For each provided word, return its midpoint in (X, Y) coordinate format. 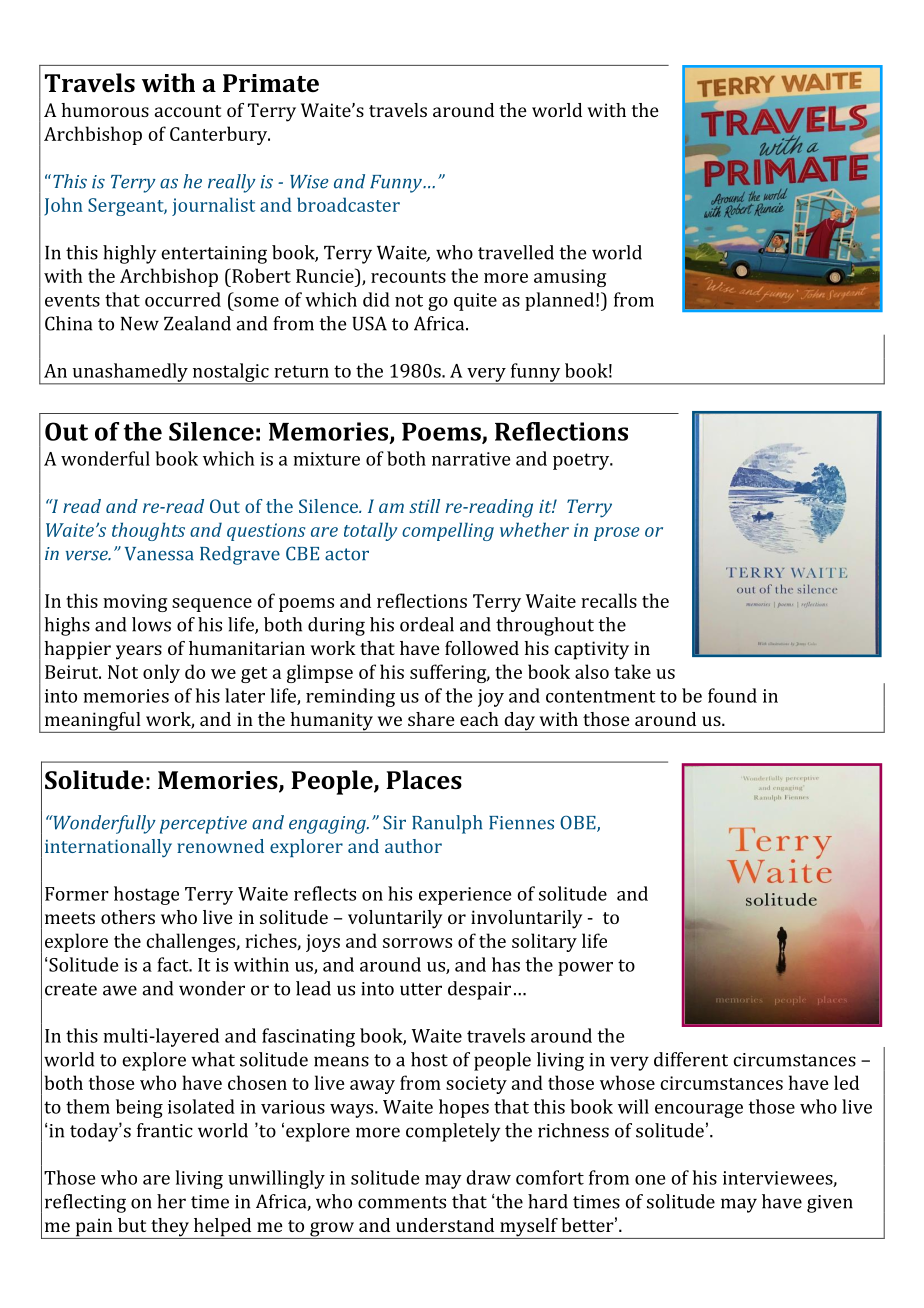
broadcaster (348, 204)
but (132, 1225)
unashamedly (130, 373)
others (128, 917)
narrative (471, 459)
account (188, 111)
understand (445, 1225)
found (732, 695)
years (139, 652)
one (650, 1180)
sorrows (417, 943)
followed (482, 648)
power (585, 969)
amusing (570, 278)
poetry (582, 461)
